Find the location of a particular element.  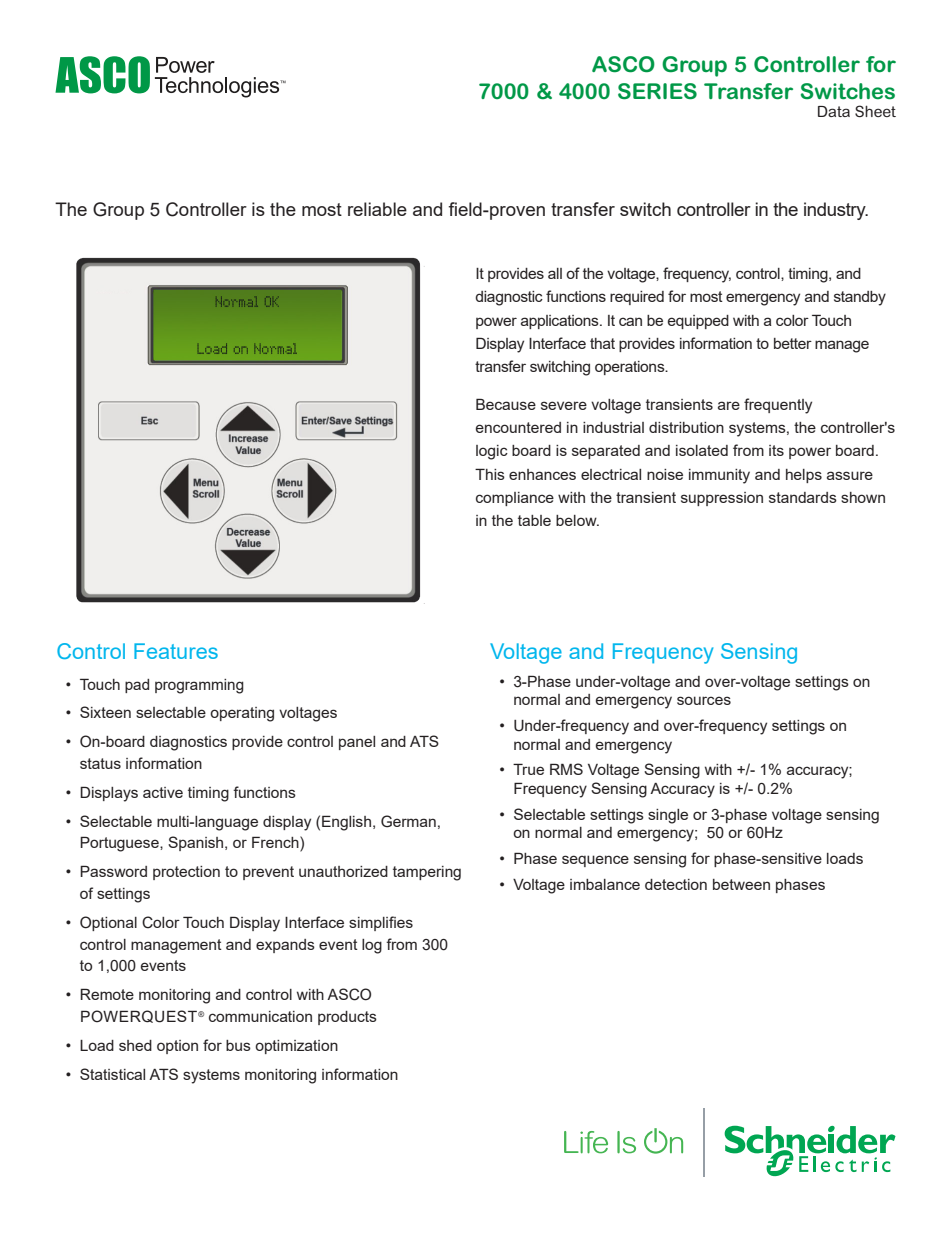

True is located at coordinates (528, 769).
